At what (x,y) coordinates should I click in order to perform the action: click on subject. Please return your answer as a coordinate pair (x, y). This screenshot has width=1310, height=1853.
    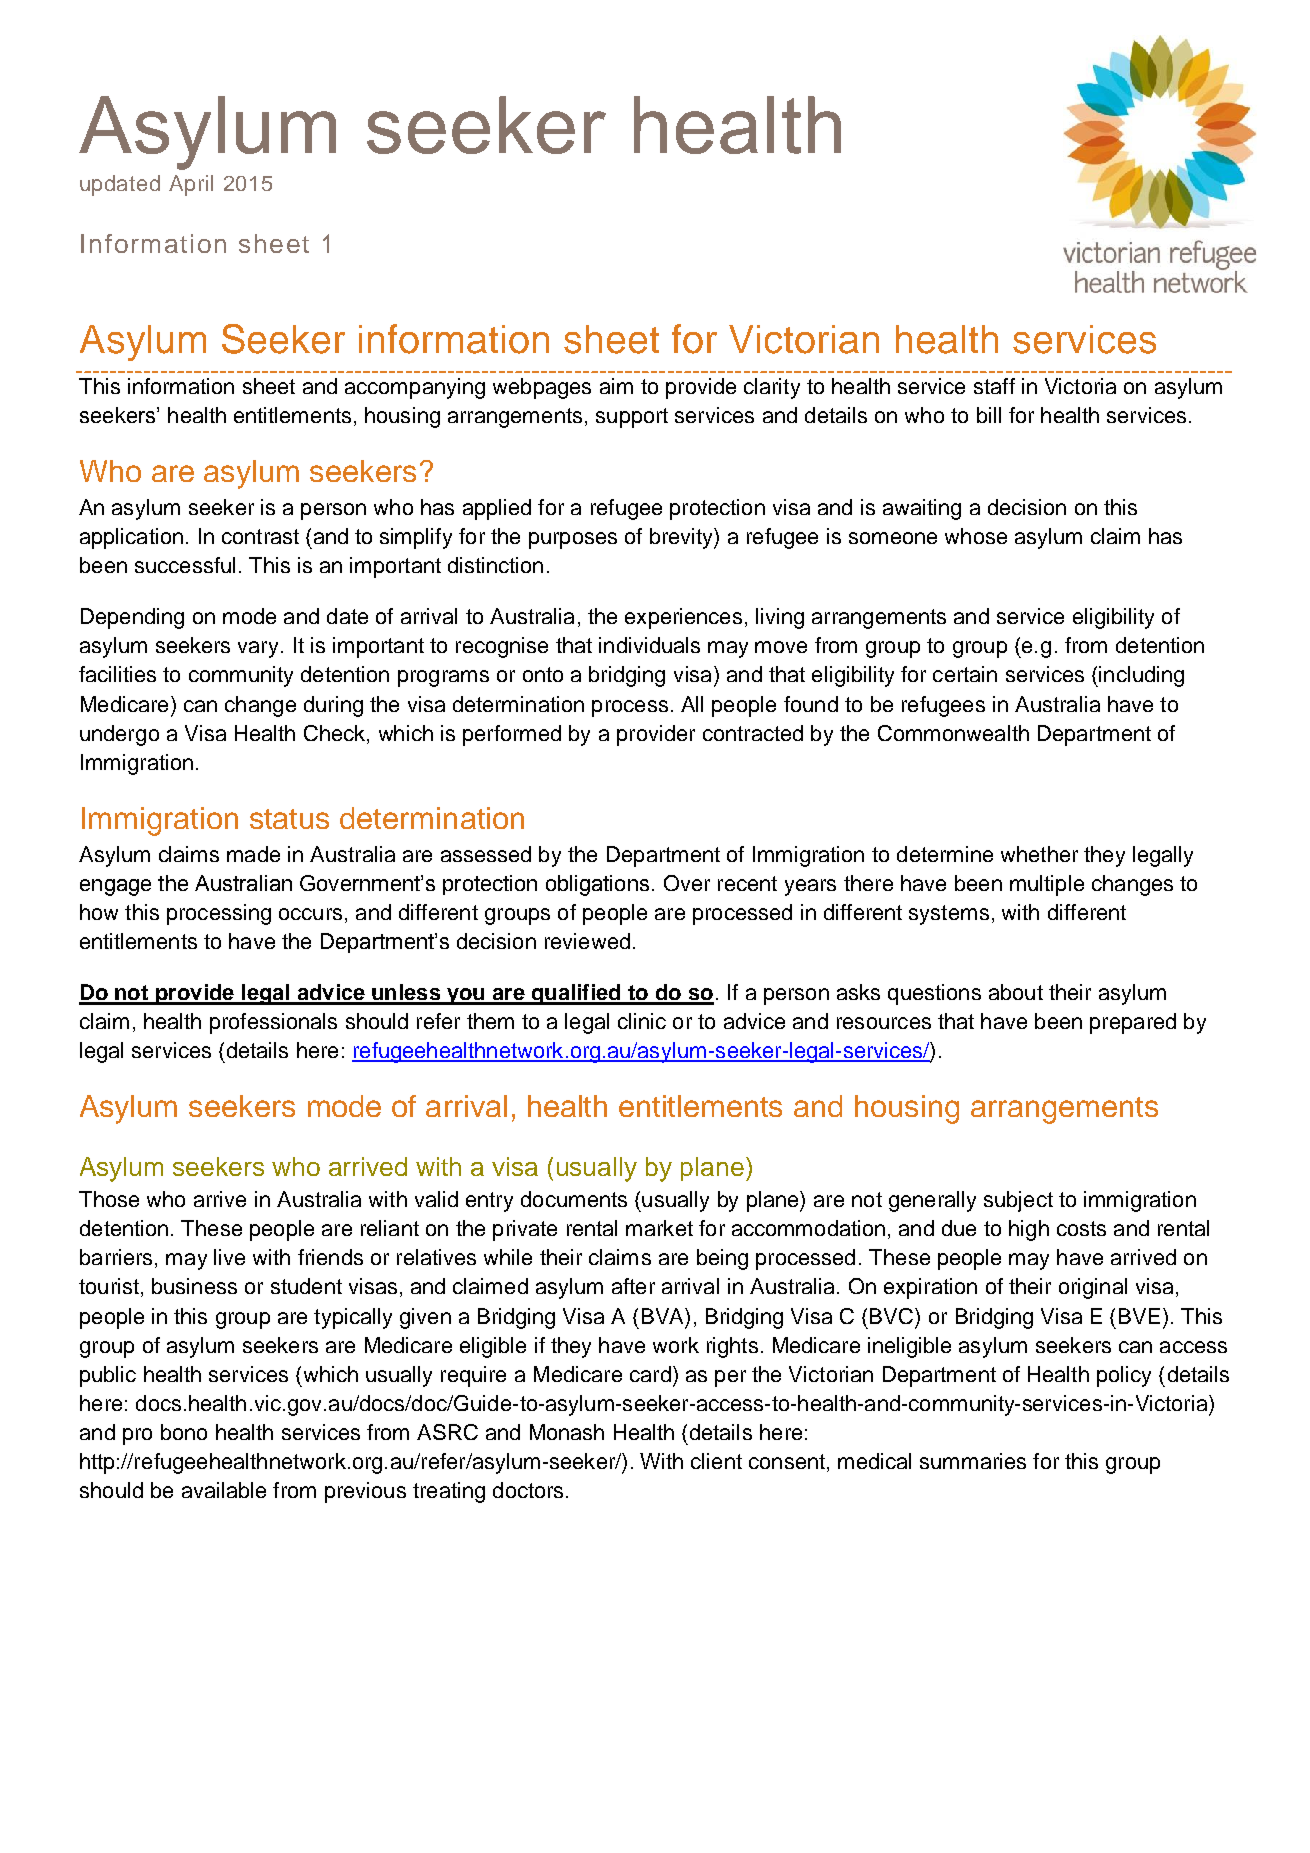
    Looking at the image, I should click on (1018, 1201).
